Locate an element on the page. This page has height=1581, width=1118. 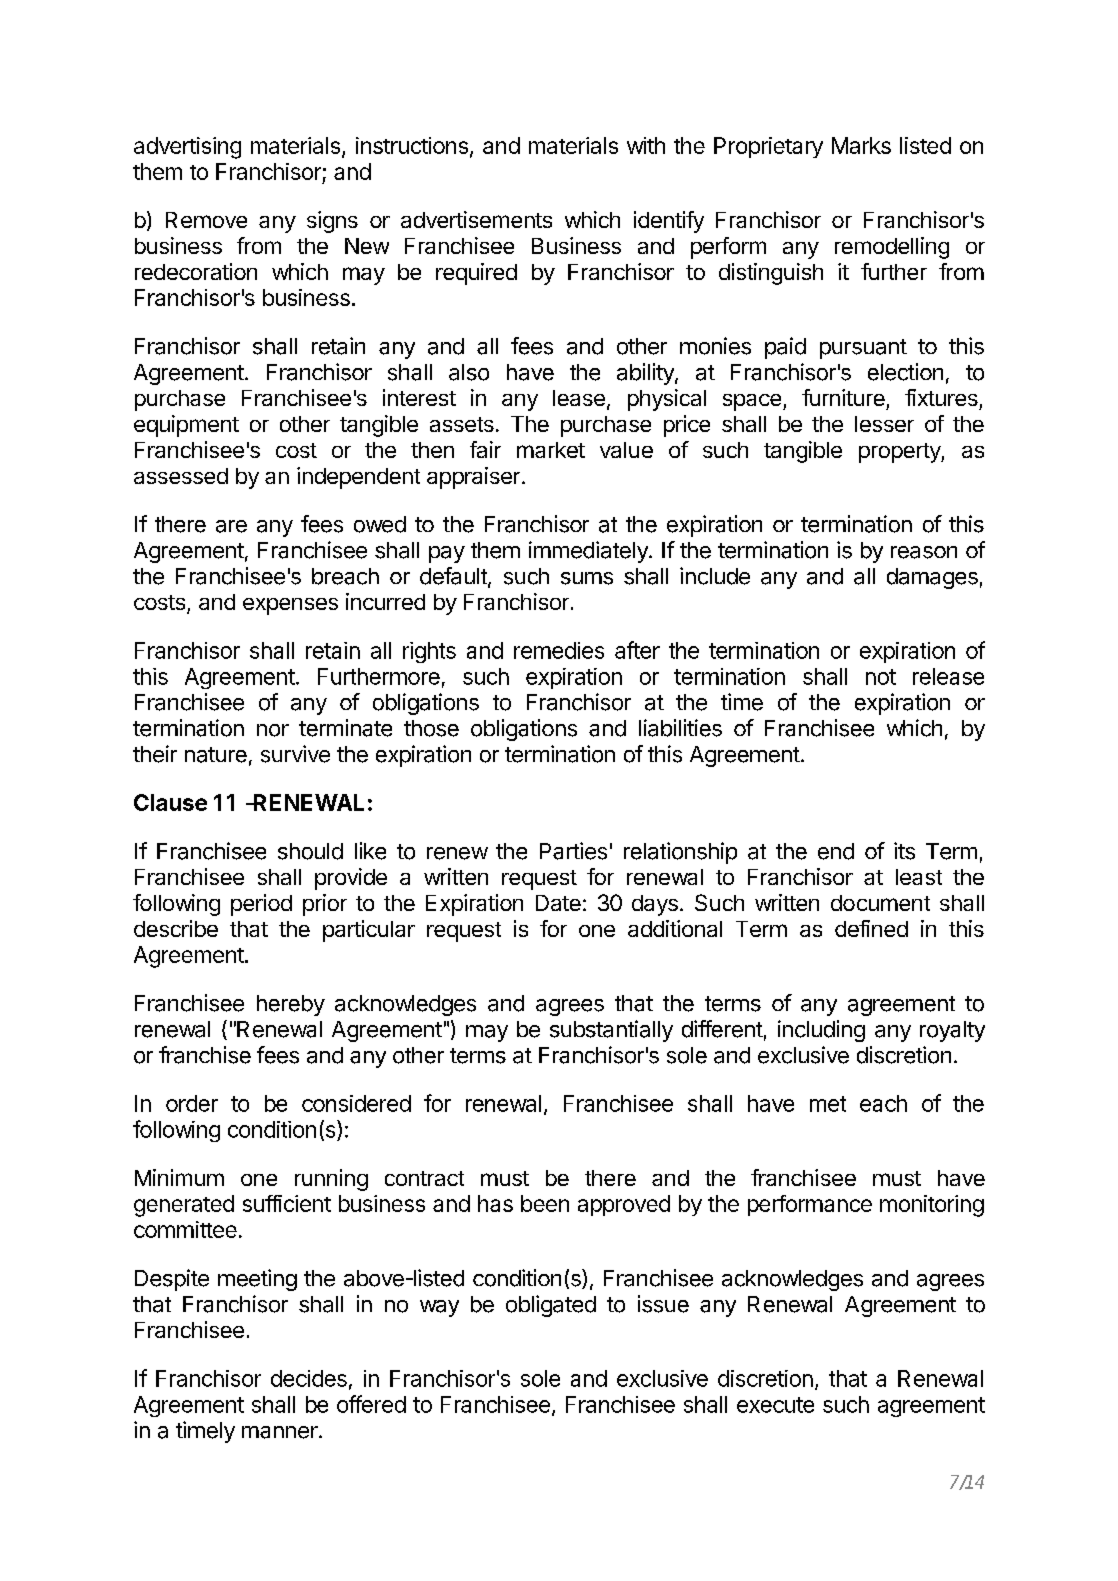
Parties is located at coordinates (573, 851).
